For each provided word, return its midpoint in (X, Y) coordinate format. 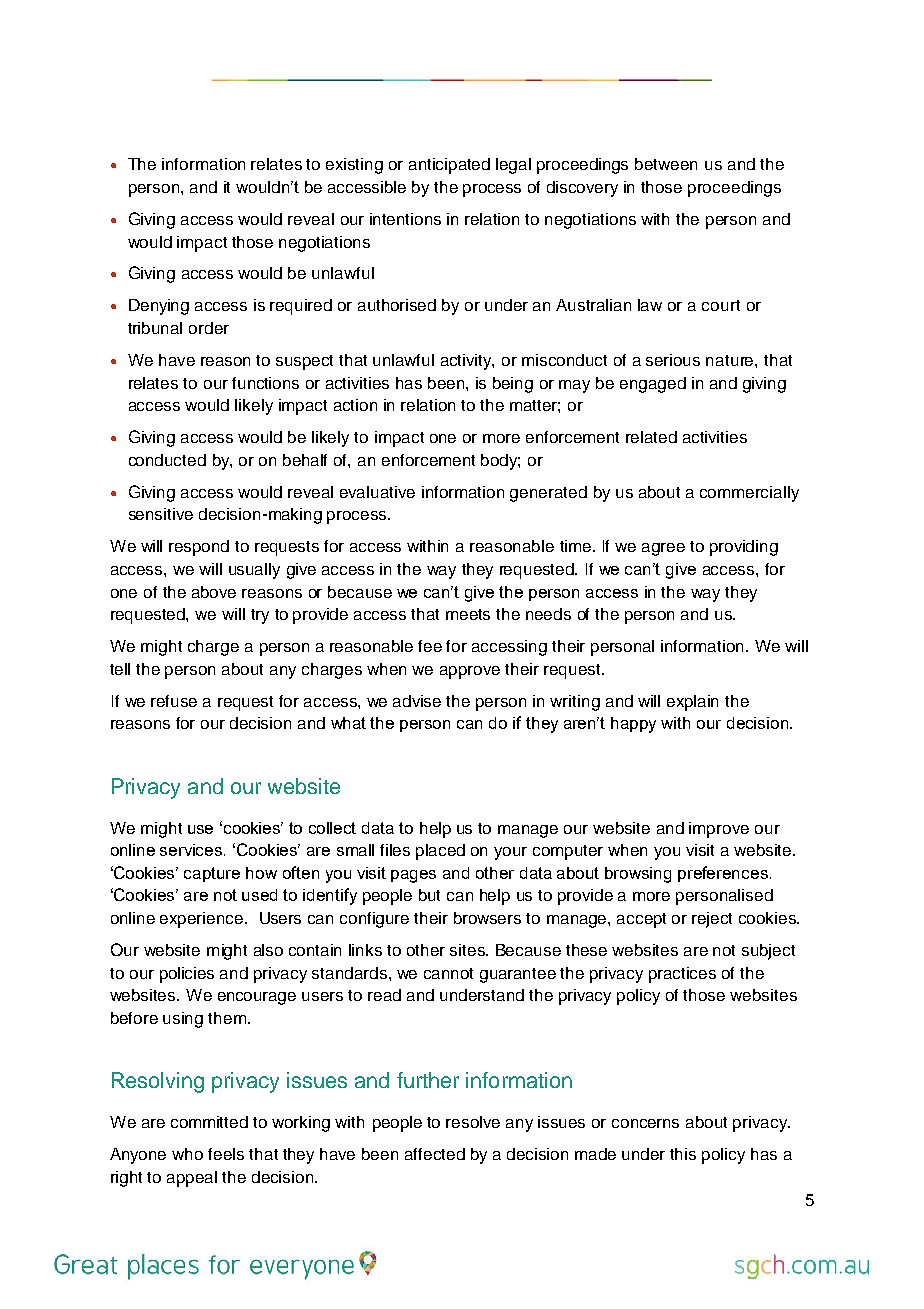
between (666, 164)
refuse (174, 701)
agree (663, 549)
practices (682, 975)
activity (467, 362)
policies (187, 975)
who (187, 1154)
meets (468, 614)
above (214, 592)
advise (417, 701)
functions (265, 383)
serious (673, 360)
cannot (448, 973)
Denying (159, 307)
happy (633, 725)
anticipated (449, 166)
